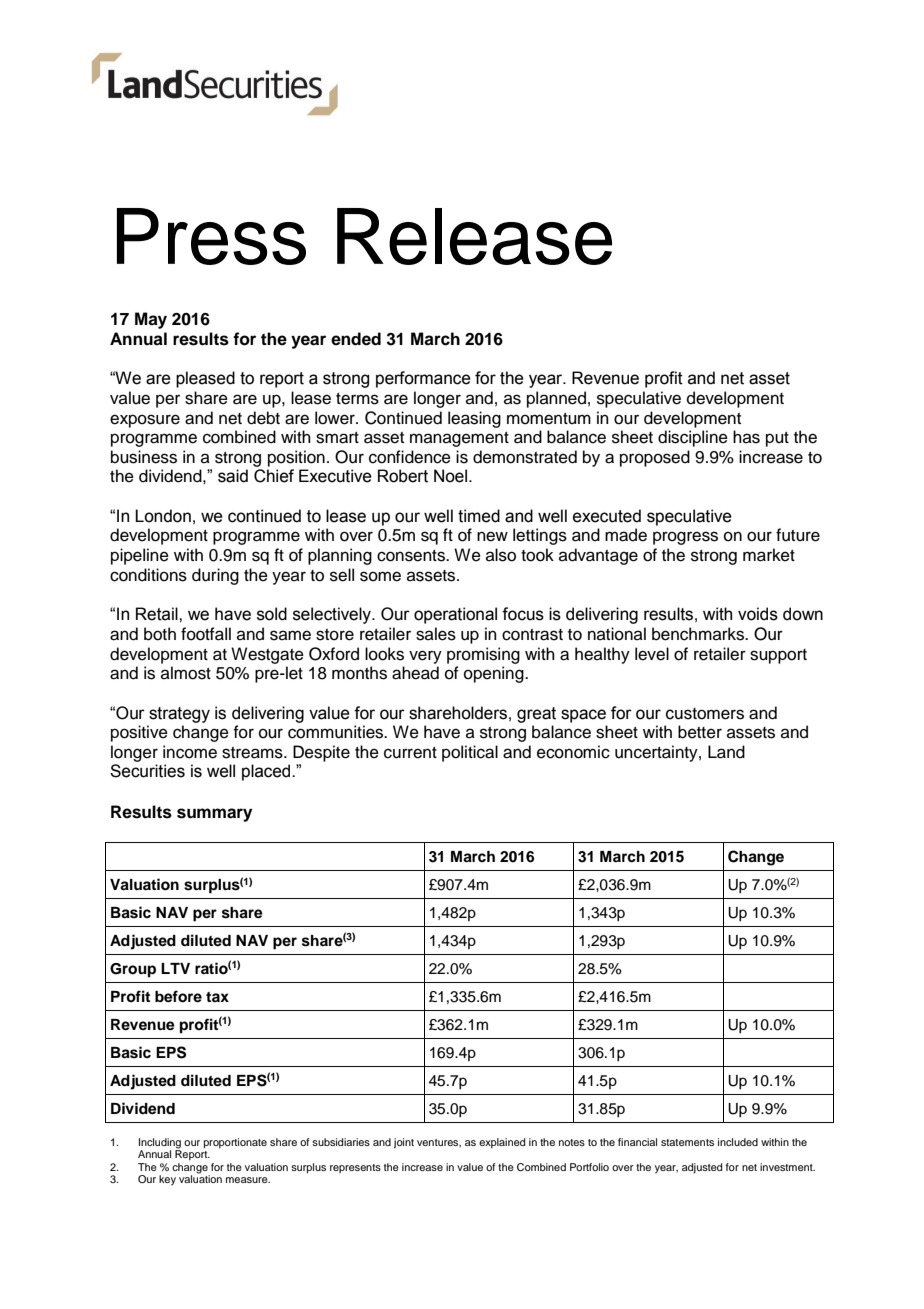 Image resolution: width=924 pixels, height=1309 pixels. I want to click on proportionate, so click(235, 1143).
